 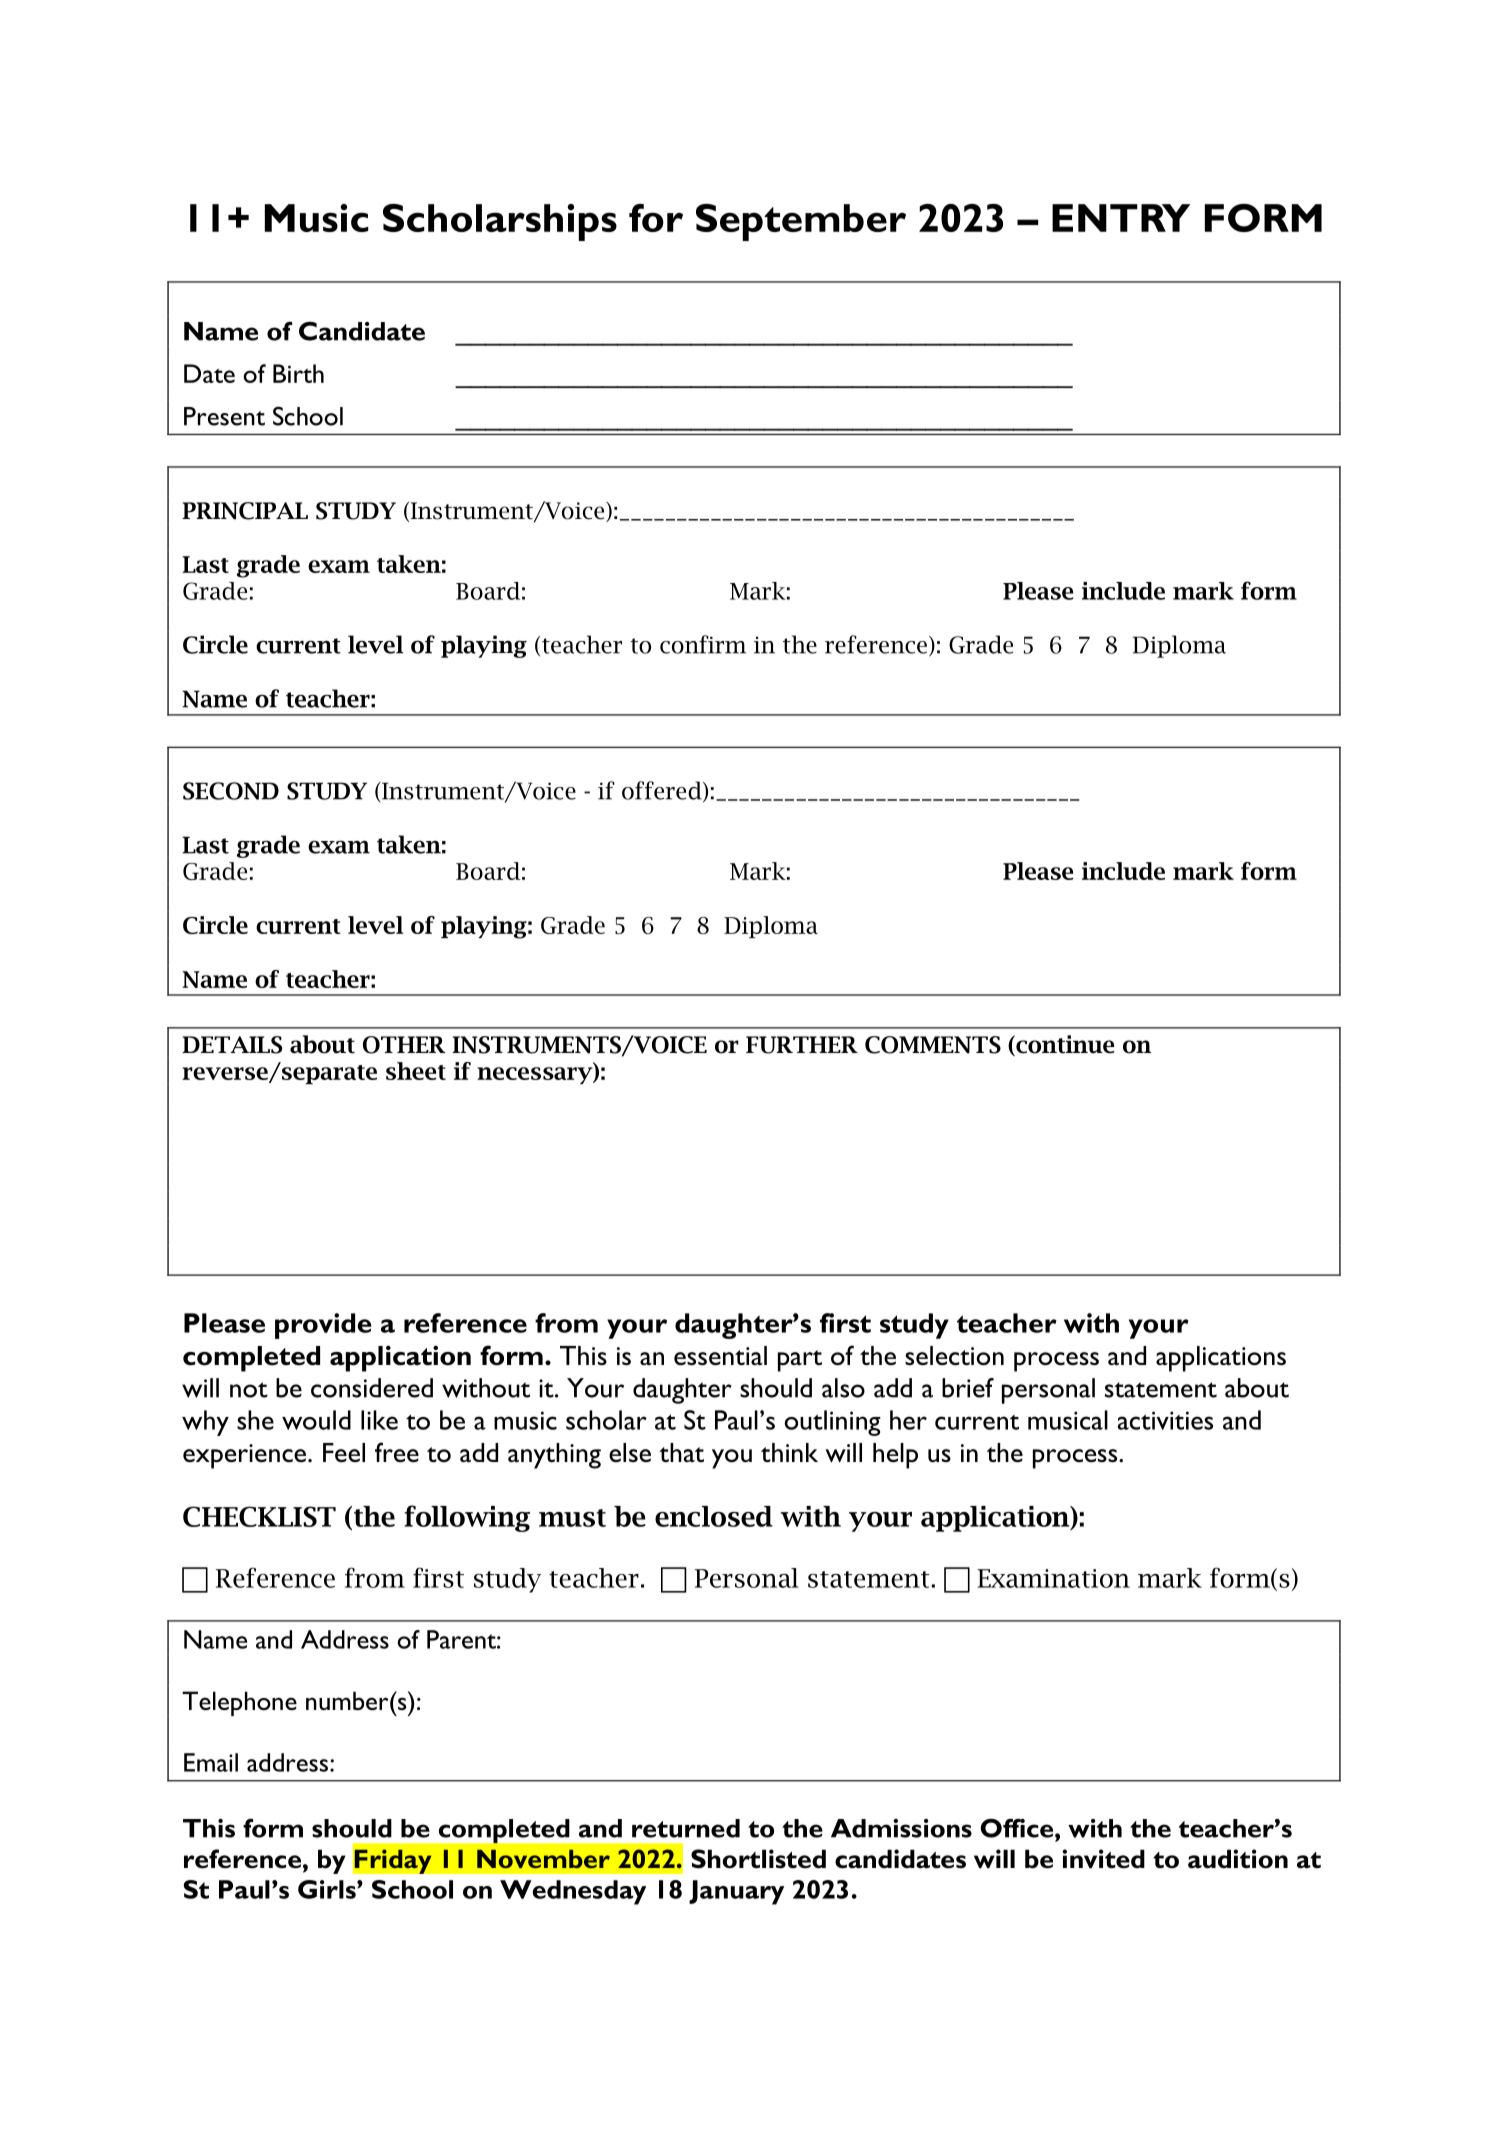 What do you see at coordinates (328, 1889) in the screenshot?
I see `Girls` at bounding box center [328, 1889].
